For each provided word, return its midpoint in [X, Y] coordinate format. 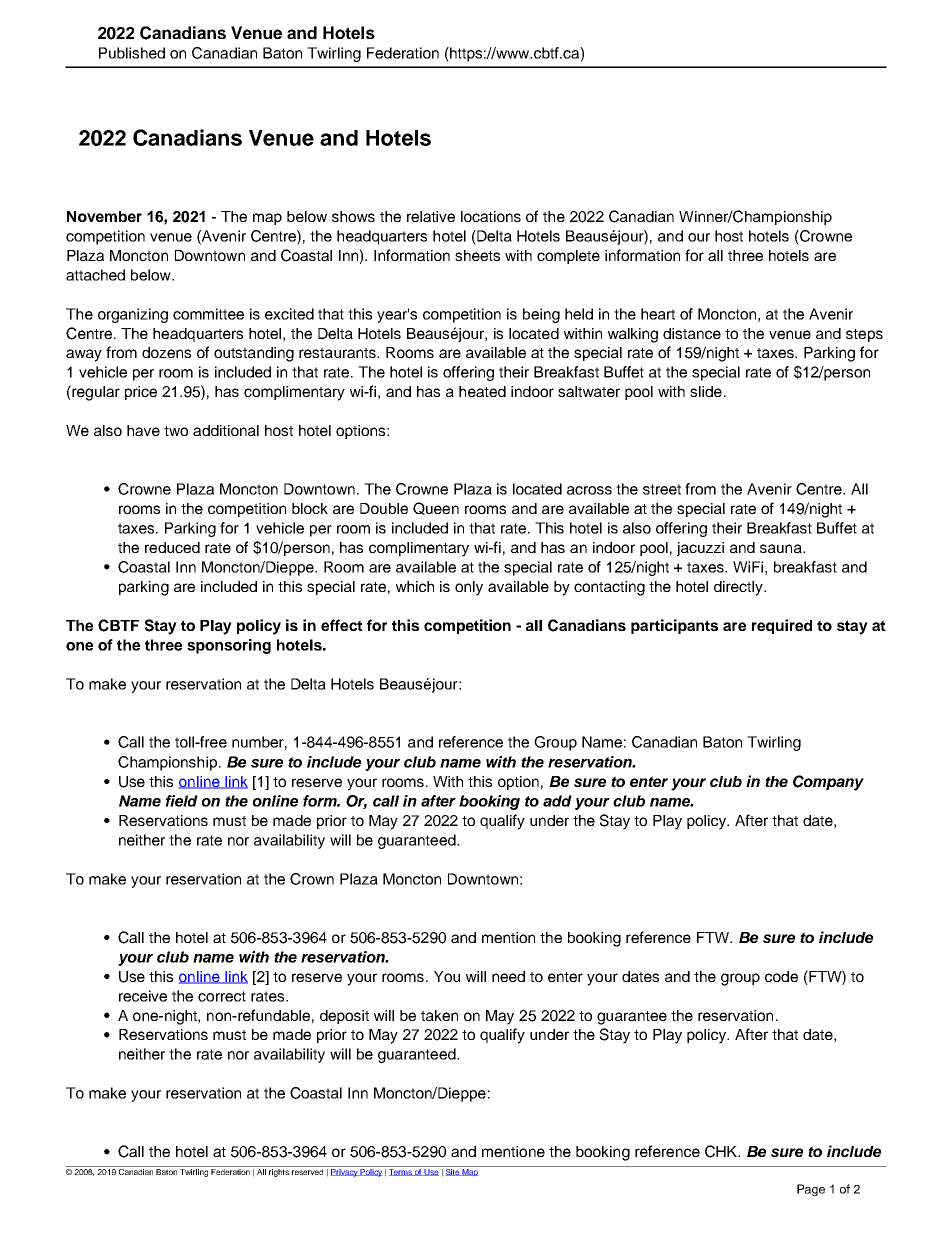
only [469, 588]
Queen [436, 508]
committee [208, 314]
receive [143, 996]
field [182, 801]
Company [828, 783]
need [508, 976]
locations [491, 216]
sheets [477, 255]
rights [279, 1171]
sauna [782, 548]
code [781, 976]
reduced [172, 547]
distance [692, 333]
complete [568, 257]
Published [132, 53]
